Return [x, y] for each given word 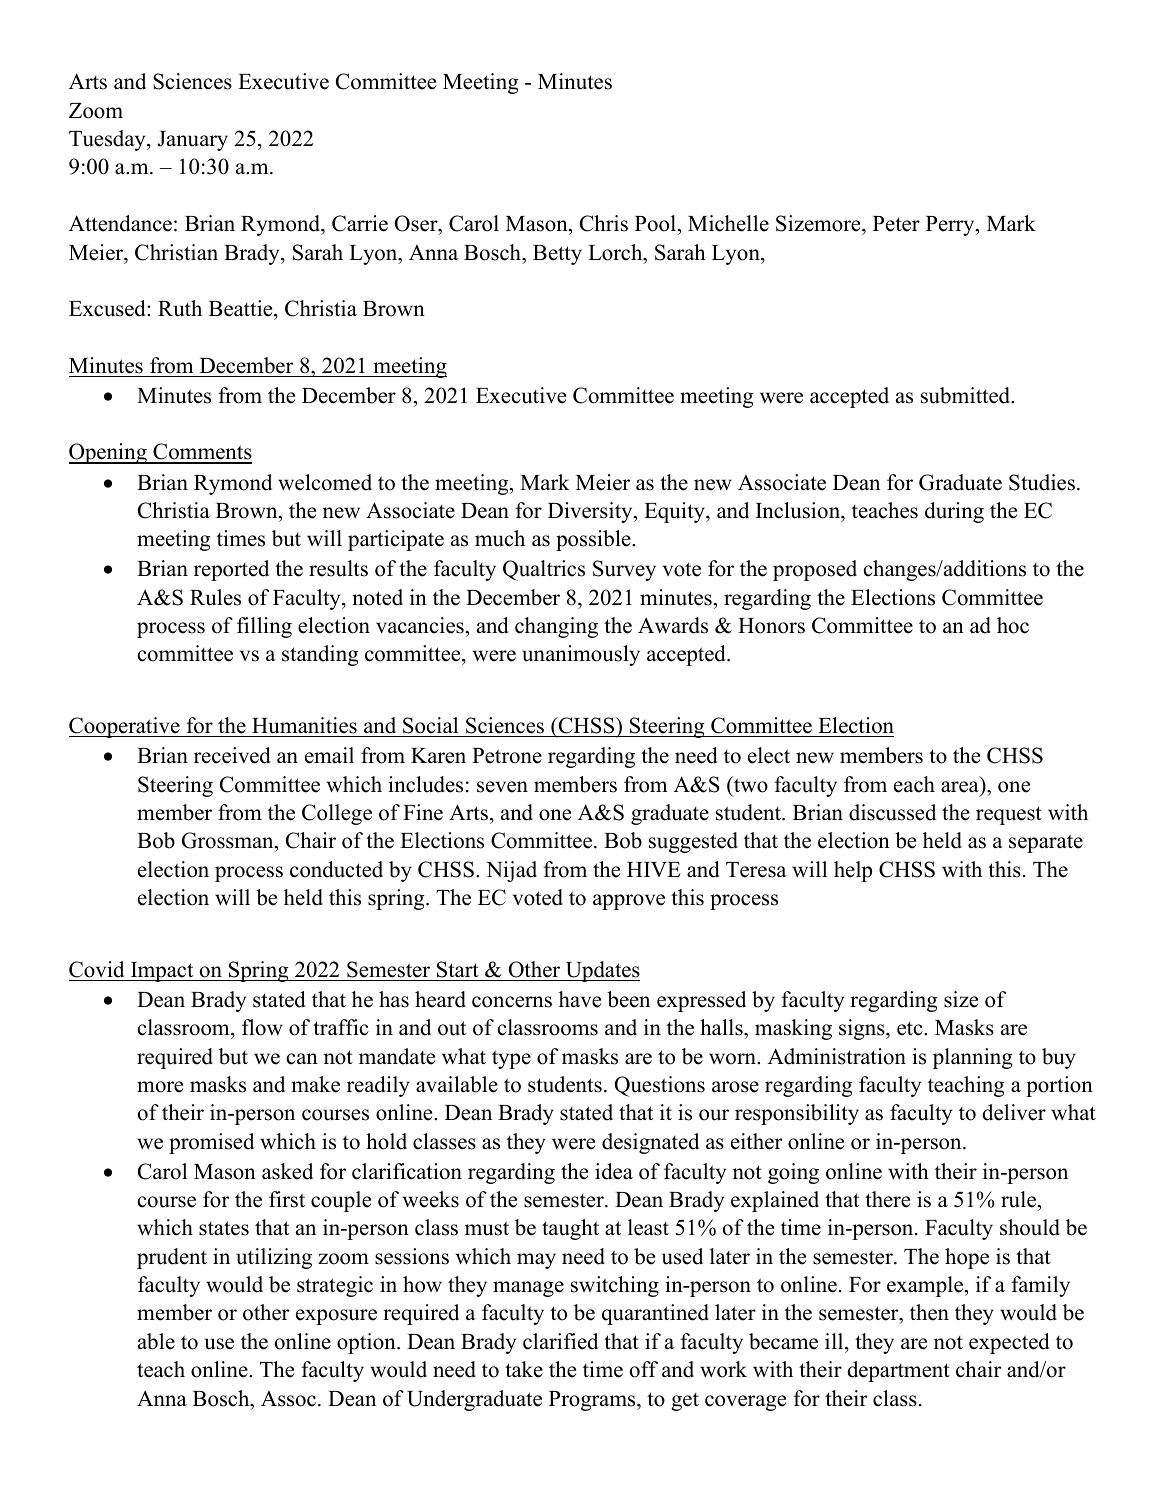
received [232, 755]
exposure [336, 1317]
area [960, 787]
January [192, 141]
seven [502, 787]
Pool [655, 223]
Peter [896, 224]
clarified [560, 1341]
